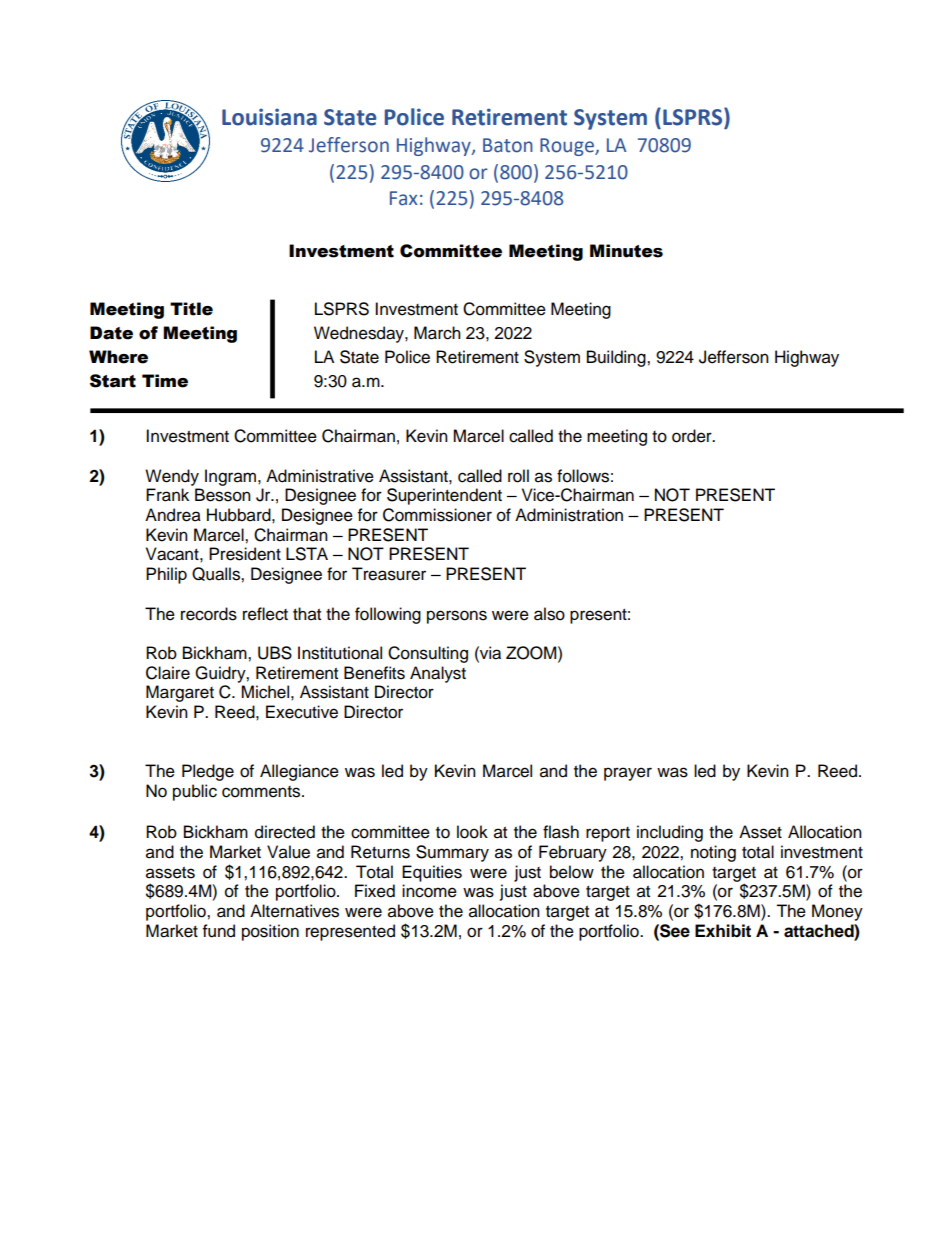 This image has height=1233, width=952. I want to click on Exhibit, so click(723, 931).
